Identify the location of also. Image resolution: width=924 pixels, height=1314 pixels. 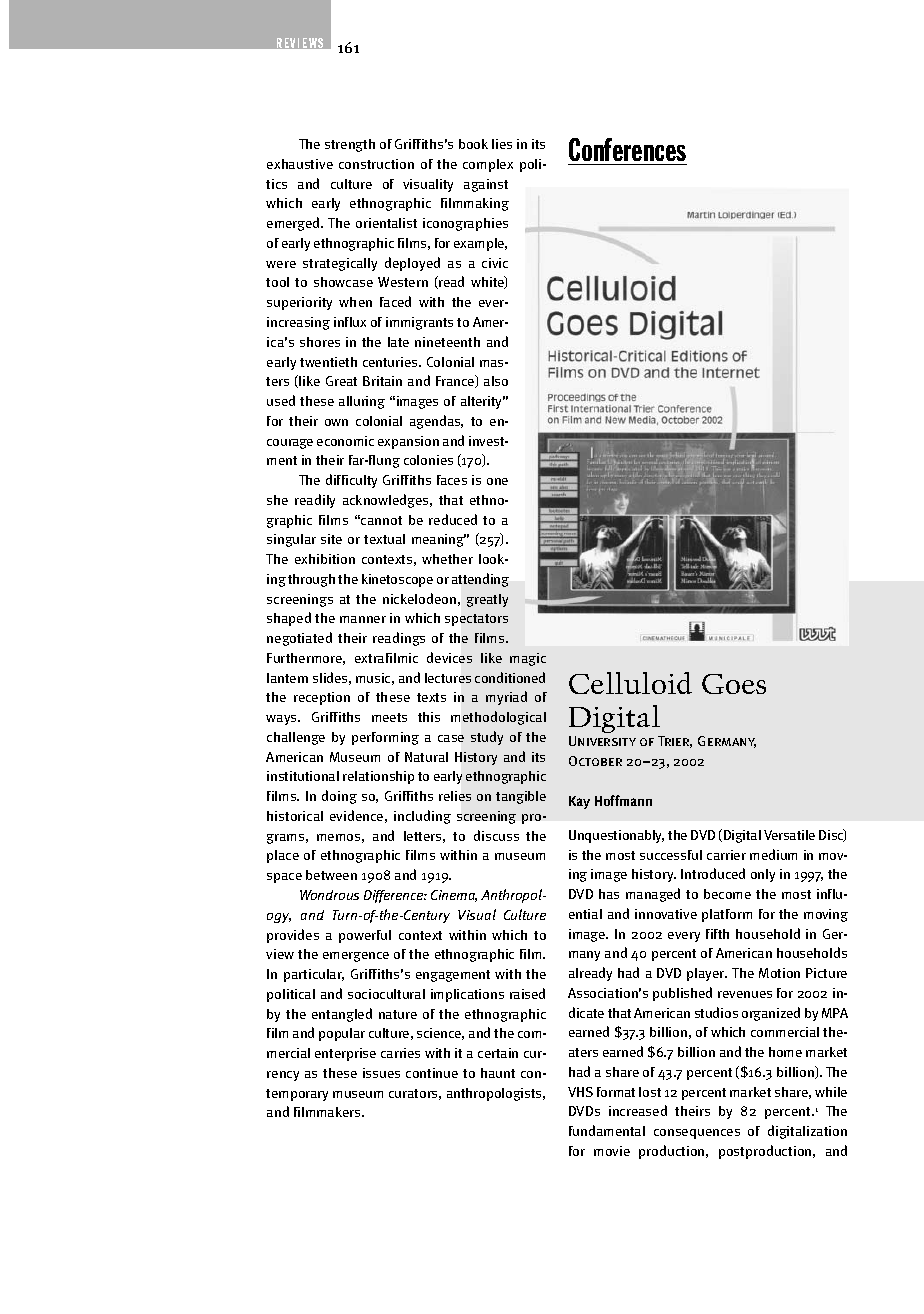
(496, 381).
